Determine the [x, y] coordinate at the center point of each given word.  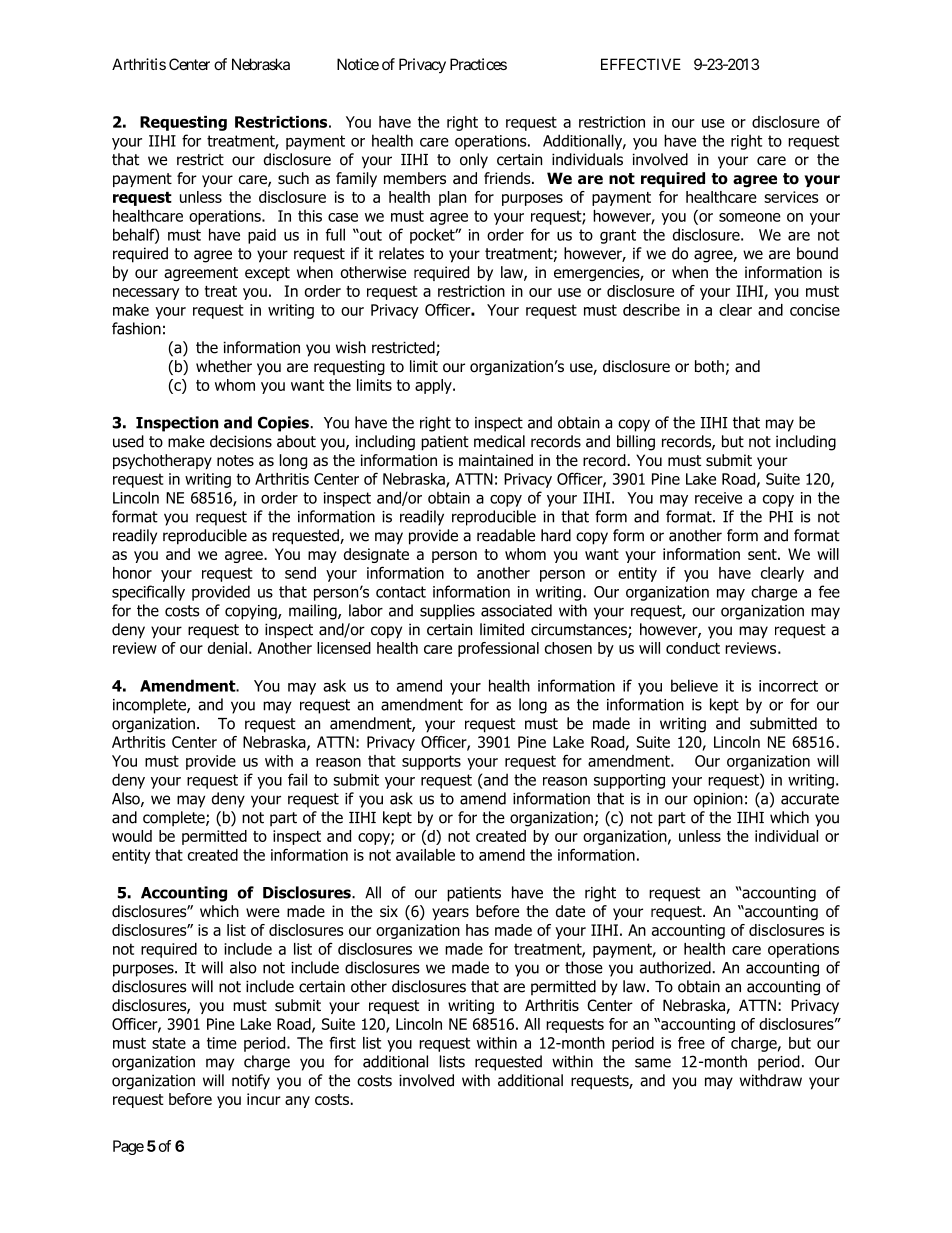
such [293, 178]
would [132, 836]
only [474, 161]
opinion [718, 800]
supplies [447, 612]
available [425, 855]
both [709, 366]
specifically [148, 593]
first [342, 1042]
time [222, 1043]
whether [224, 366]
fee [829, 591]
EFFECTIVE [641, 64]
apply [434, 386]
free [691, 1042]
